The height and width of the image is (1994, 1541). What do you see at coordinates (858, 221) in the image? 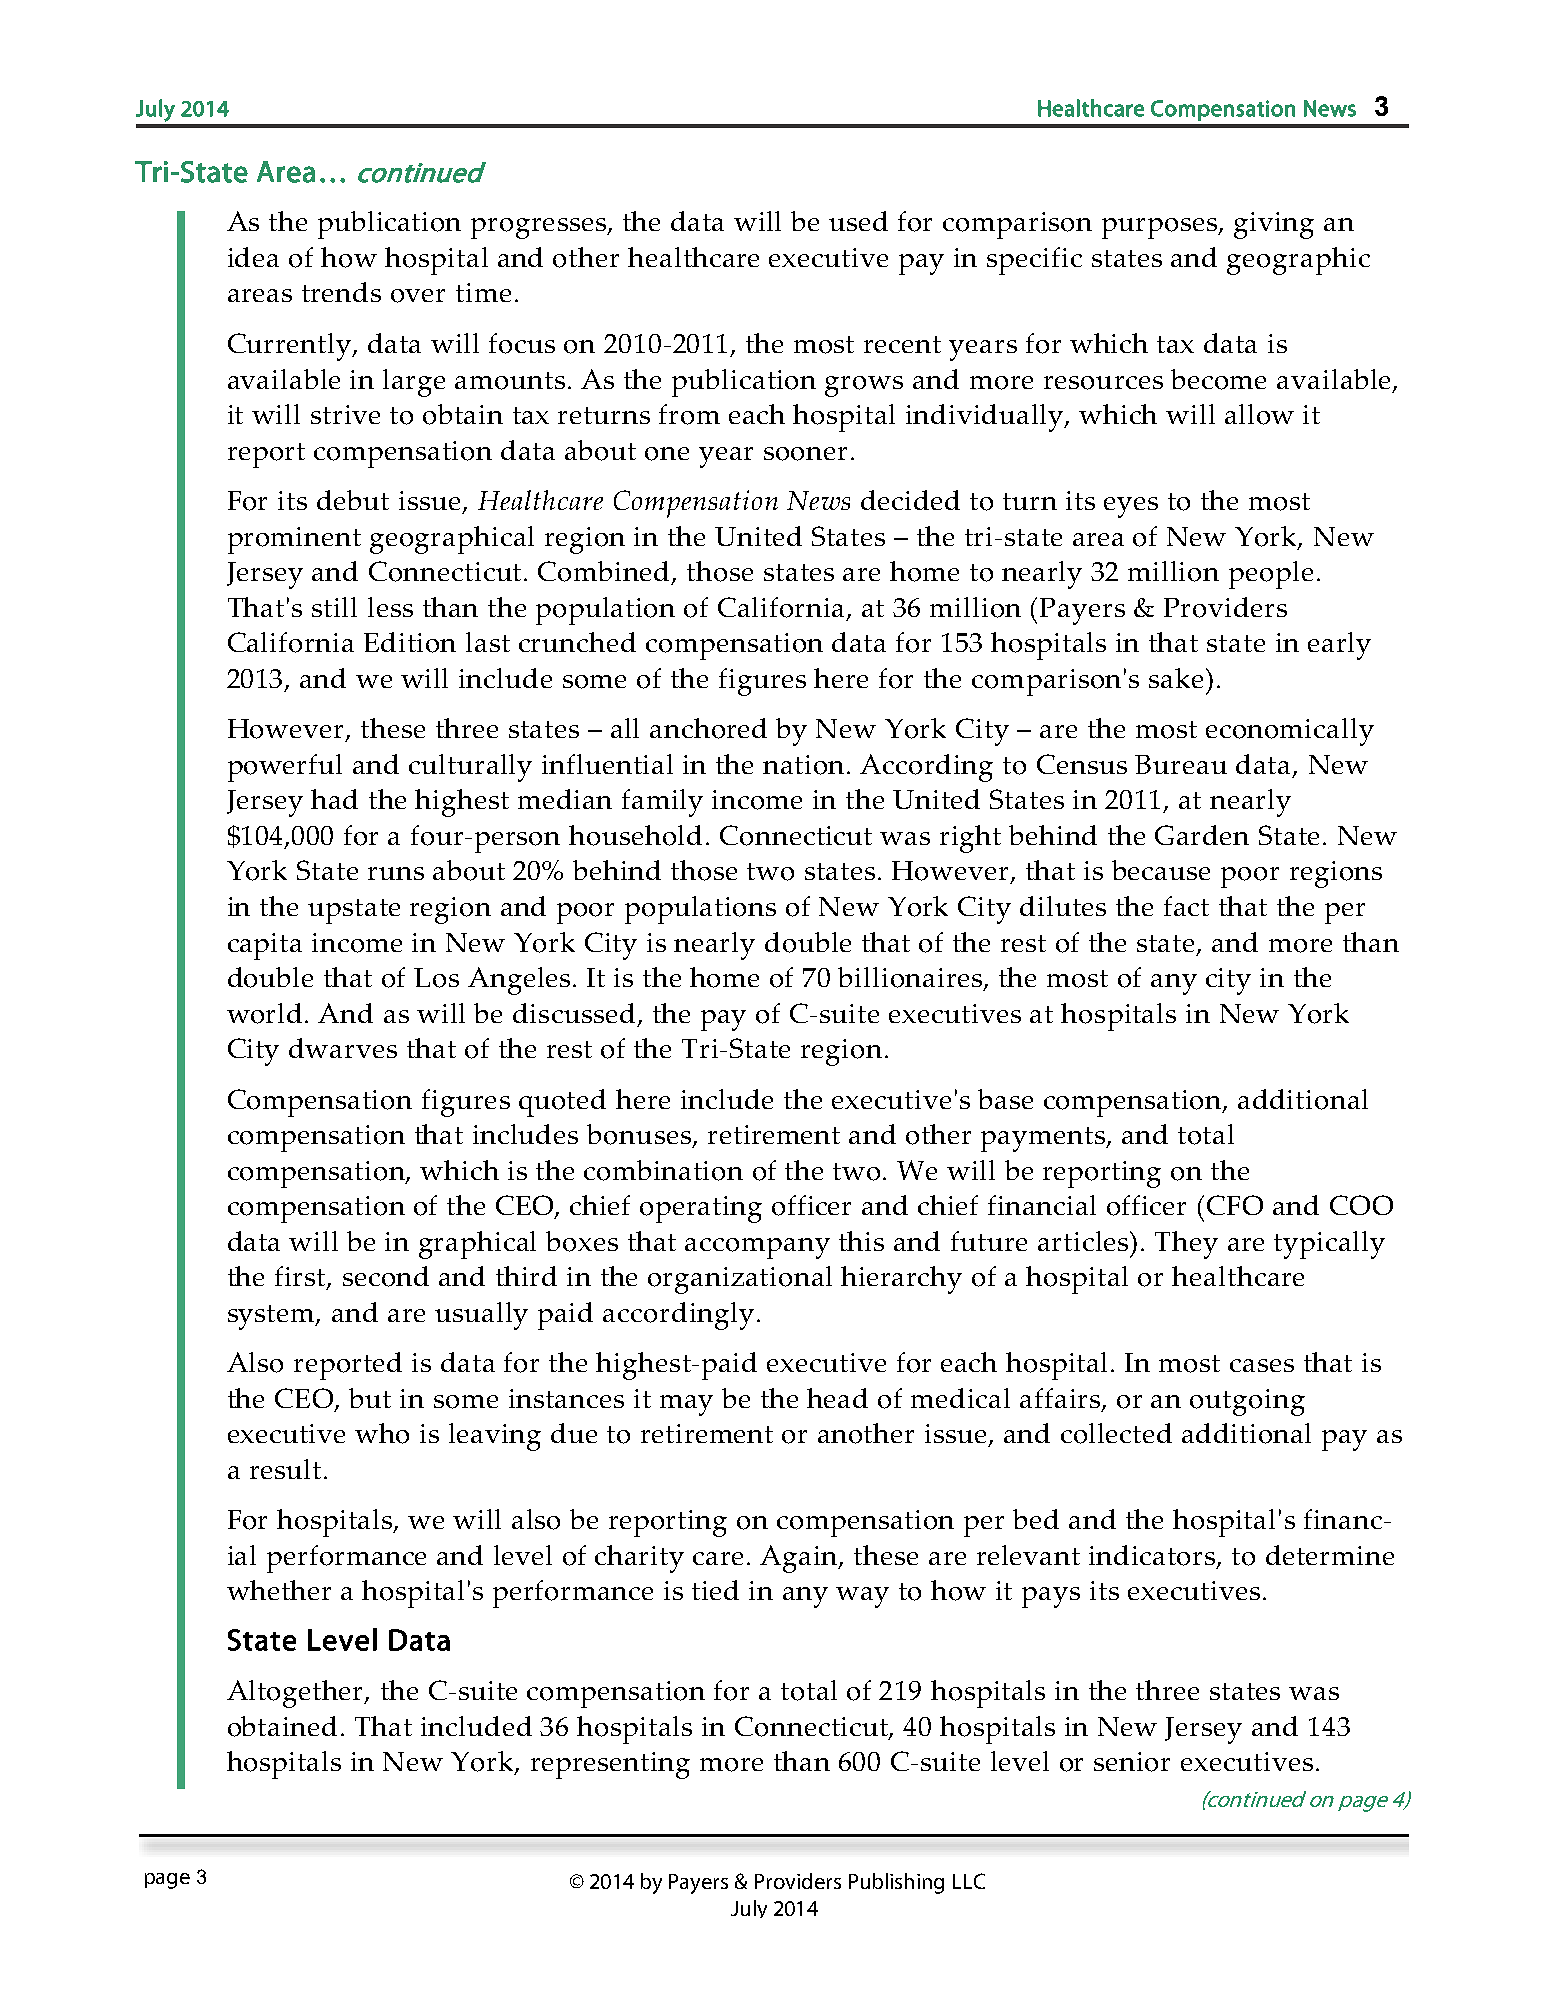
I see `used` at bounding box center [858, 221].
